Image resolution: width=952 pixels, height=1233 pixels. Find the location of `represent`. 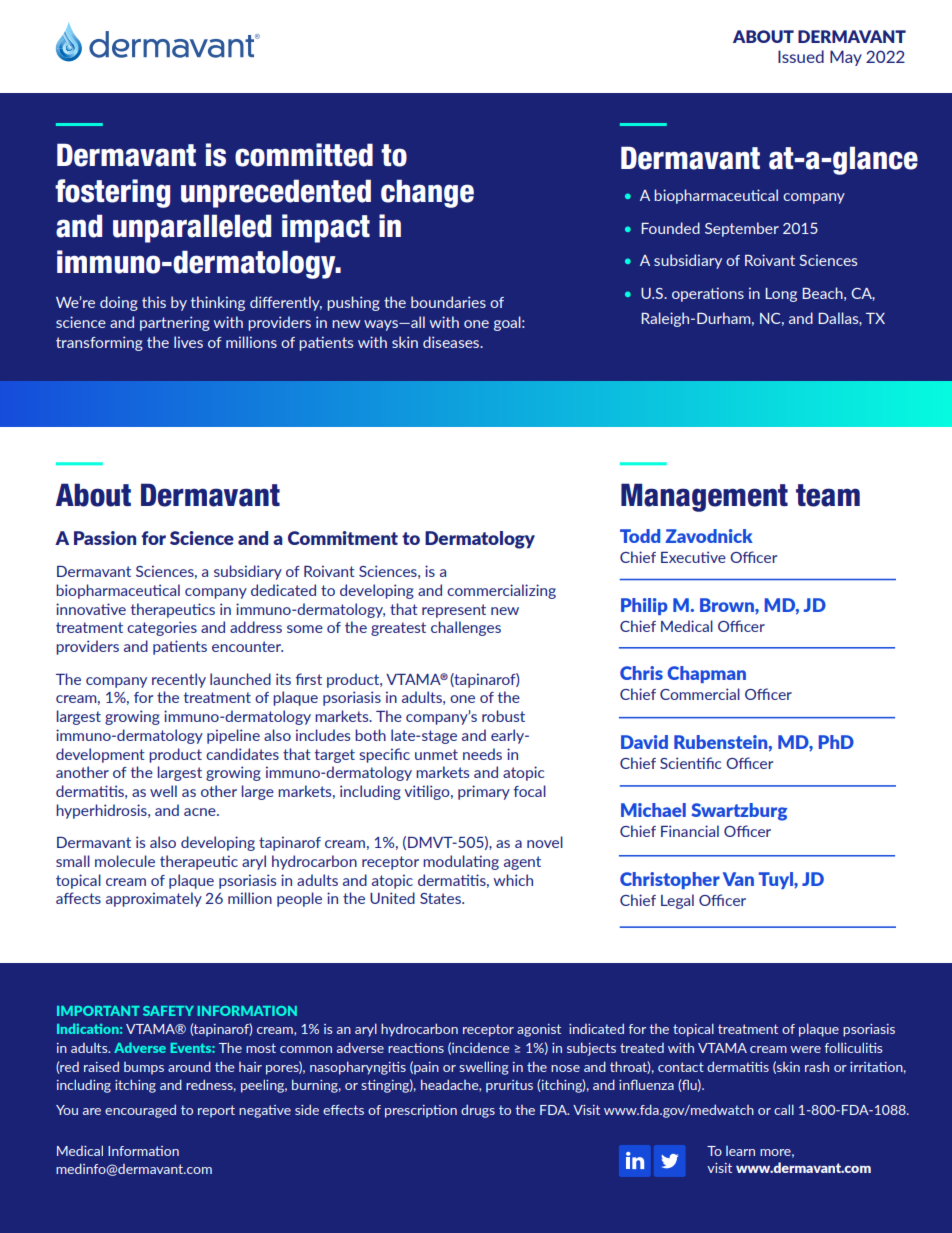

represent is located at coordinates (454, 611).
